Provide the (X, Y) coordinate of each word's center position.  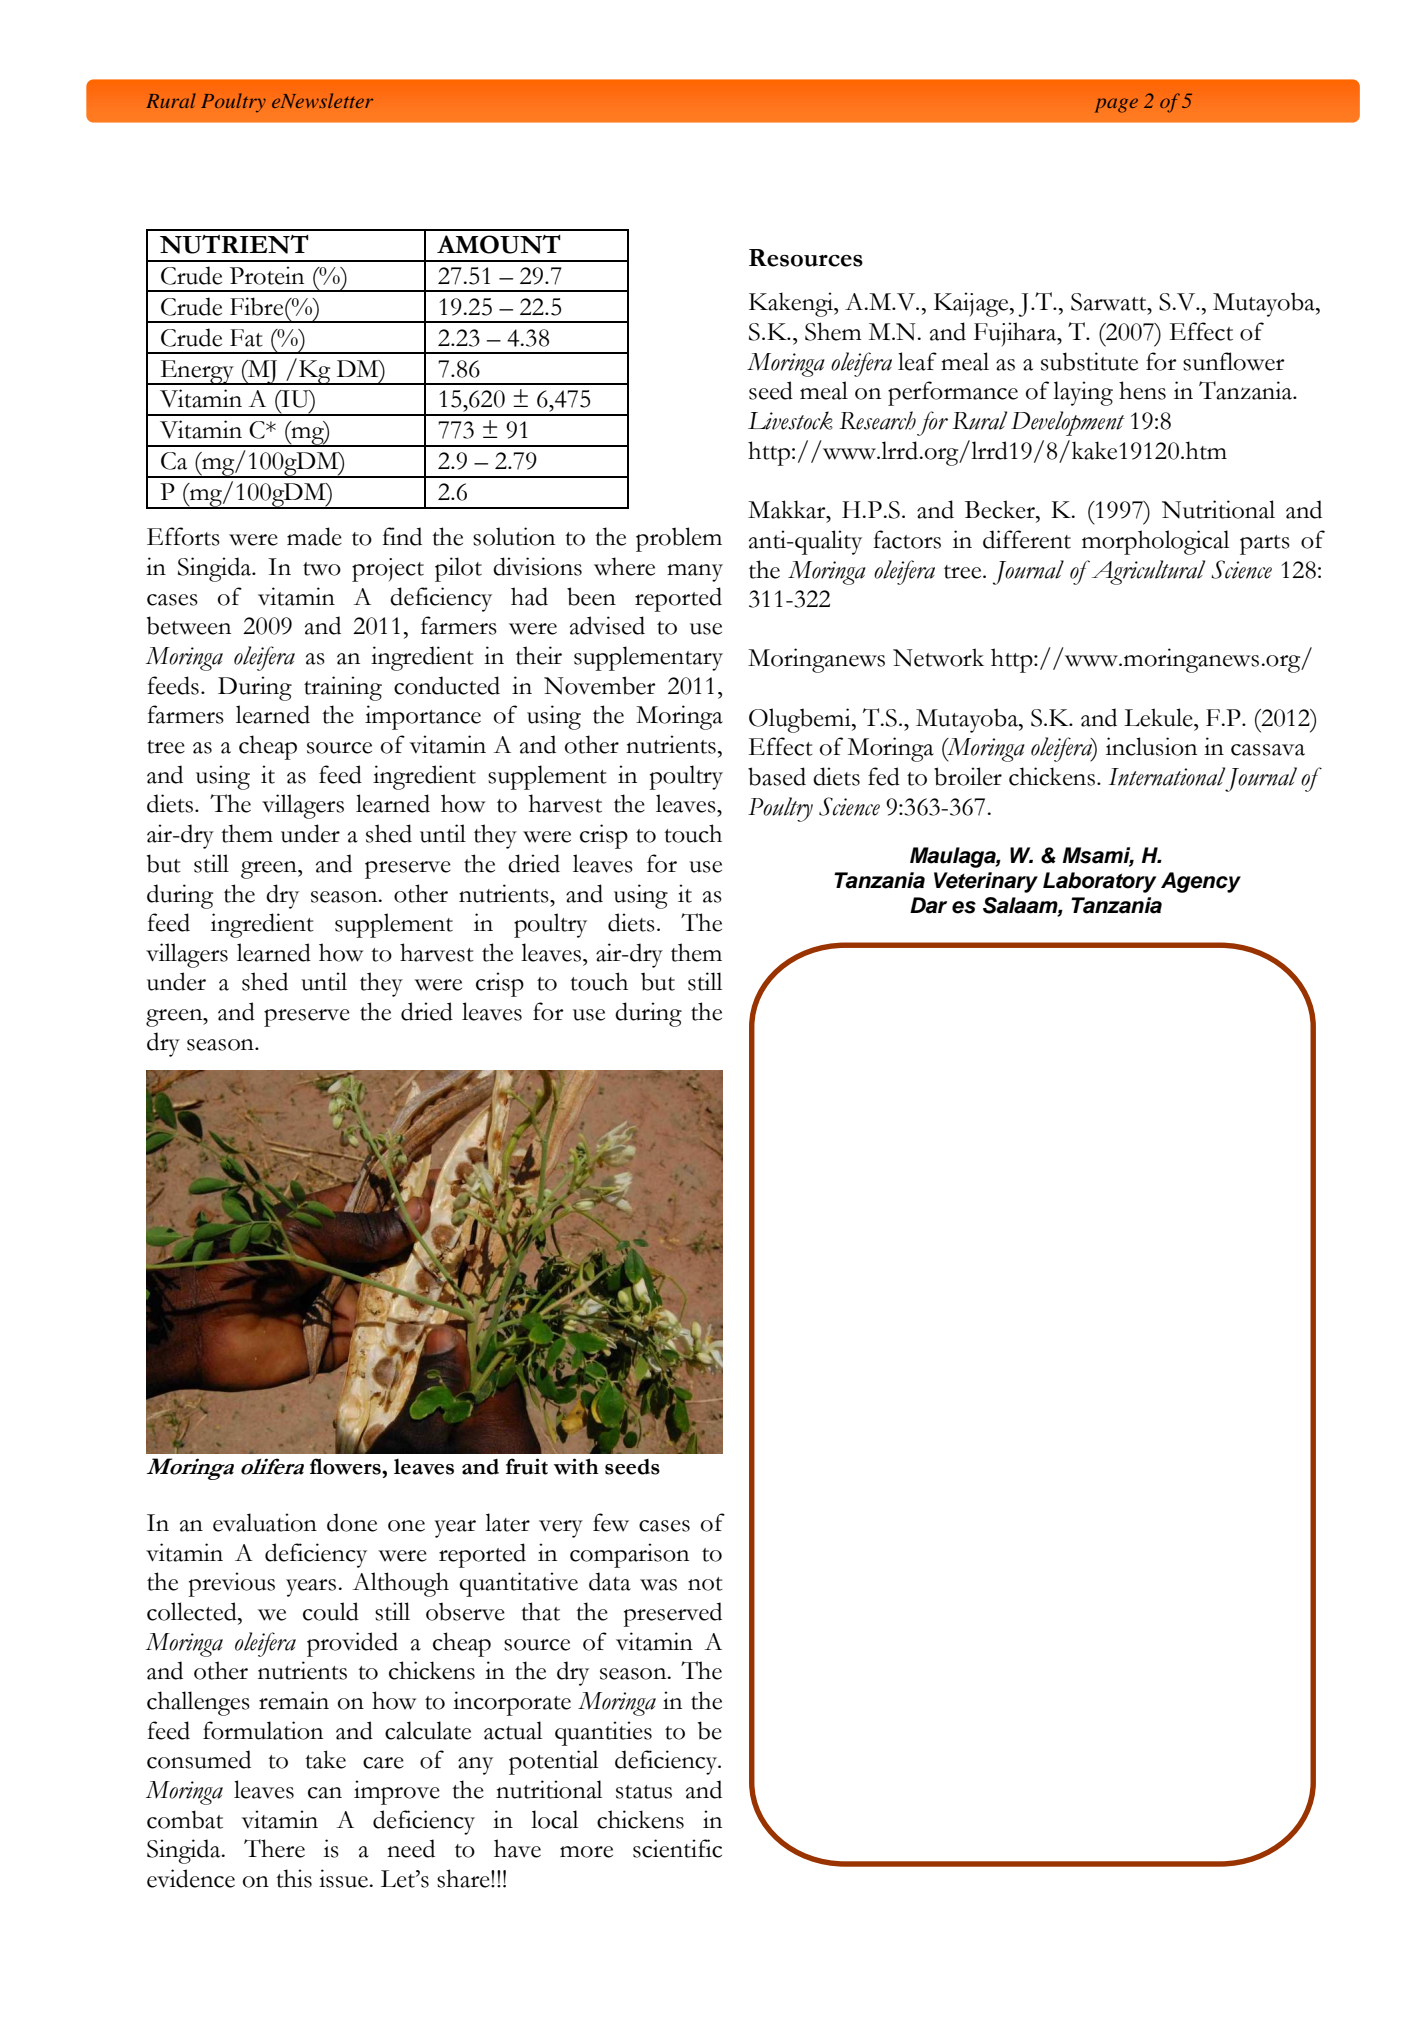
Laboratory (1099, 882)
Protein (267, 275)
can (325, 1793)
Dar (928, 905)
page (1116, 105)
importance (423, 717)
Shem (833, 331)
